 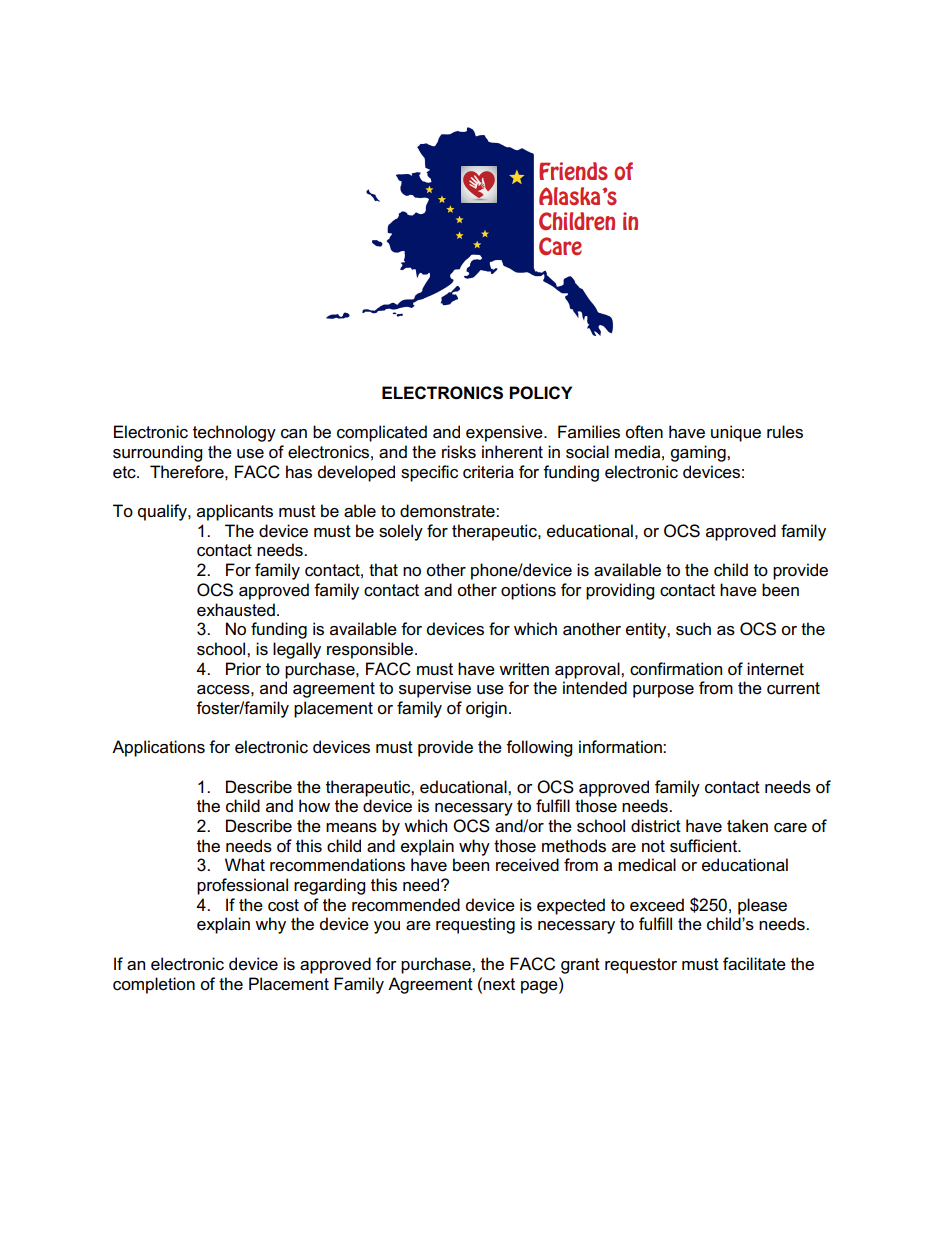 I want to click on completion, so click(x=154, y=985).
